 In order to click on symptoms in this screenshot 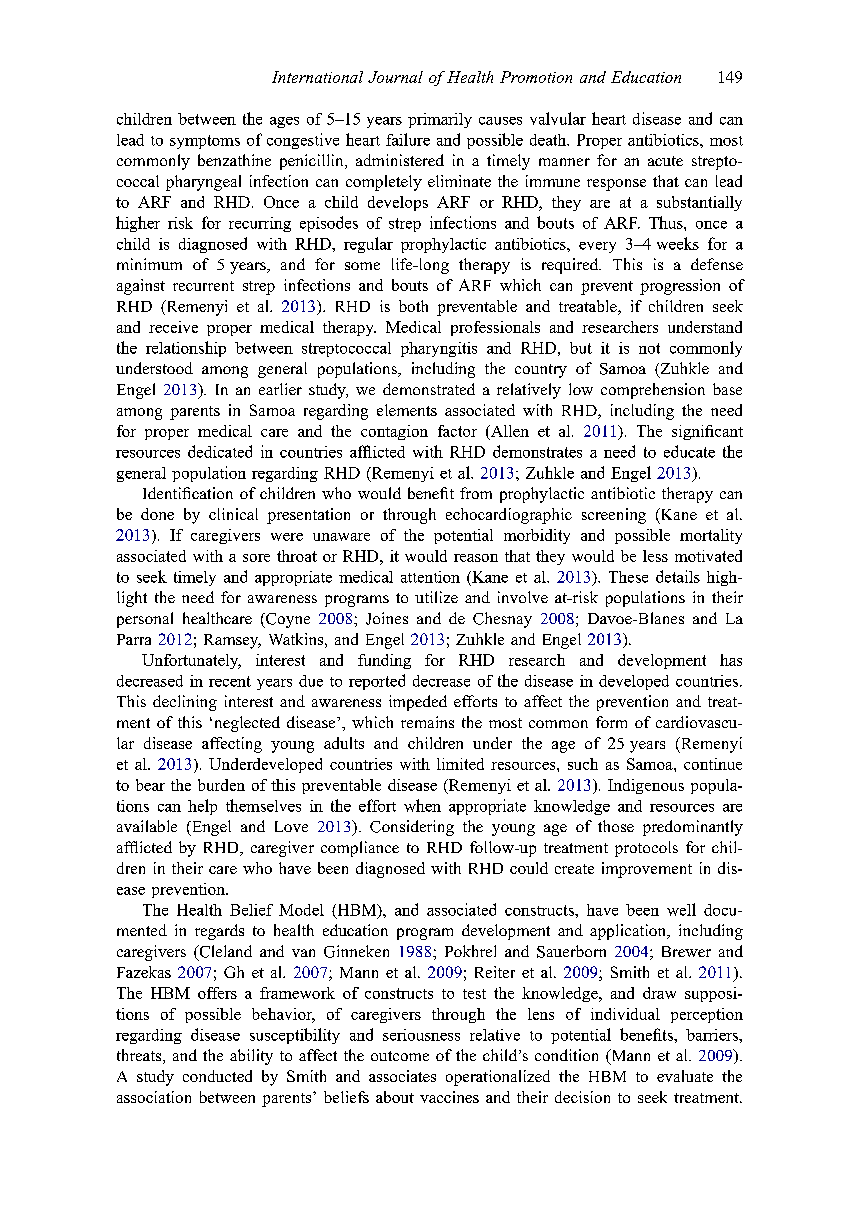, I will do `click(205, 142)`.
